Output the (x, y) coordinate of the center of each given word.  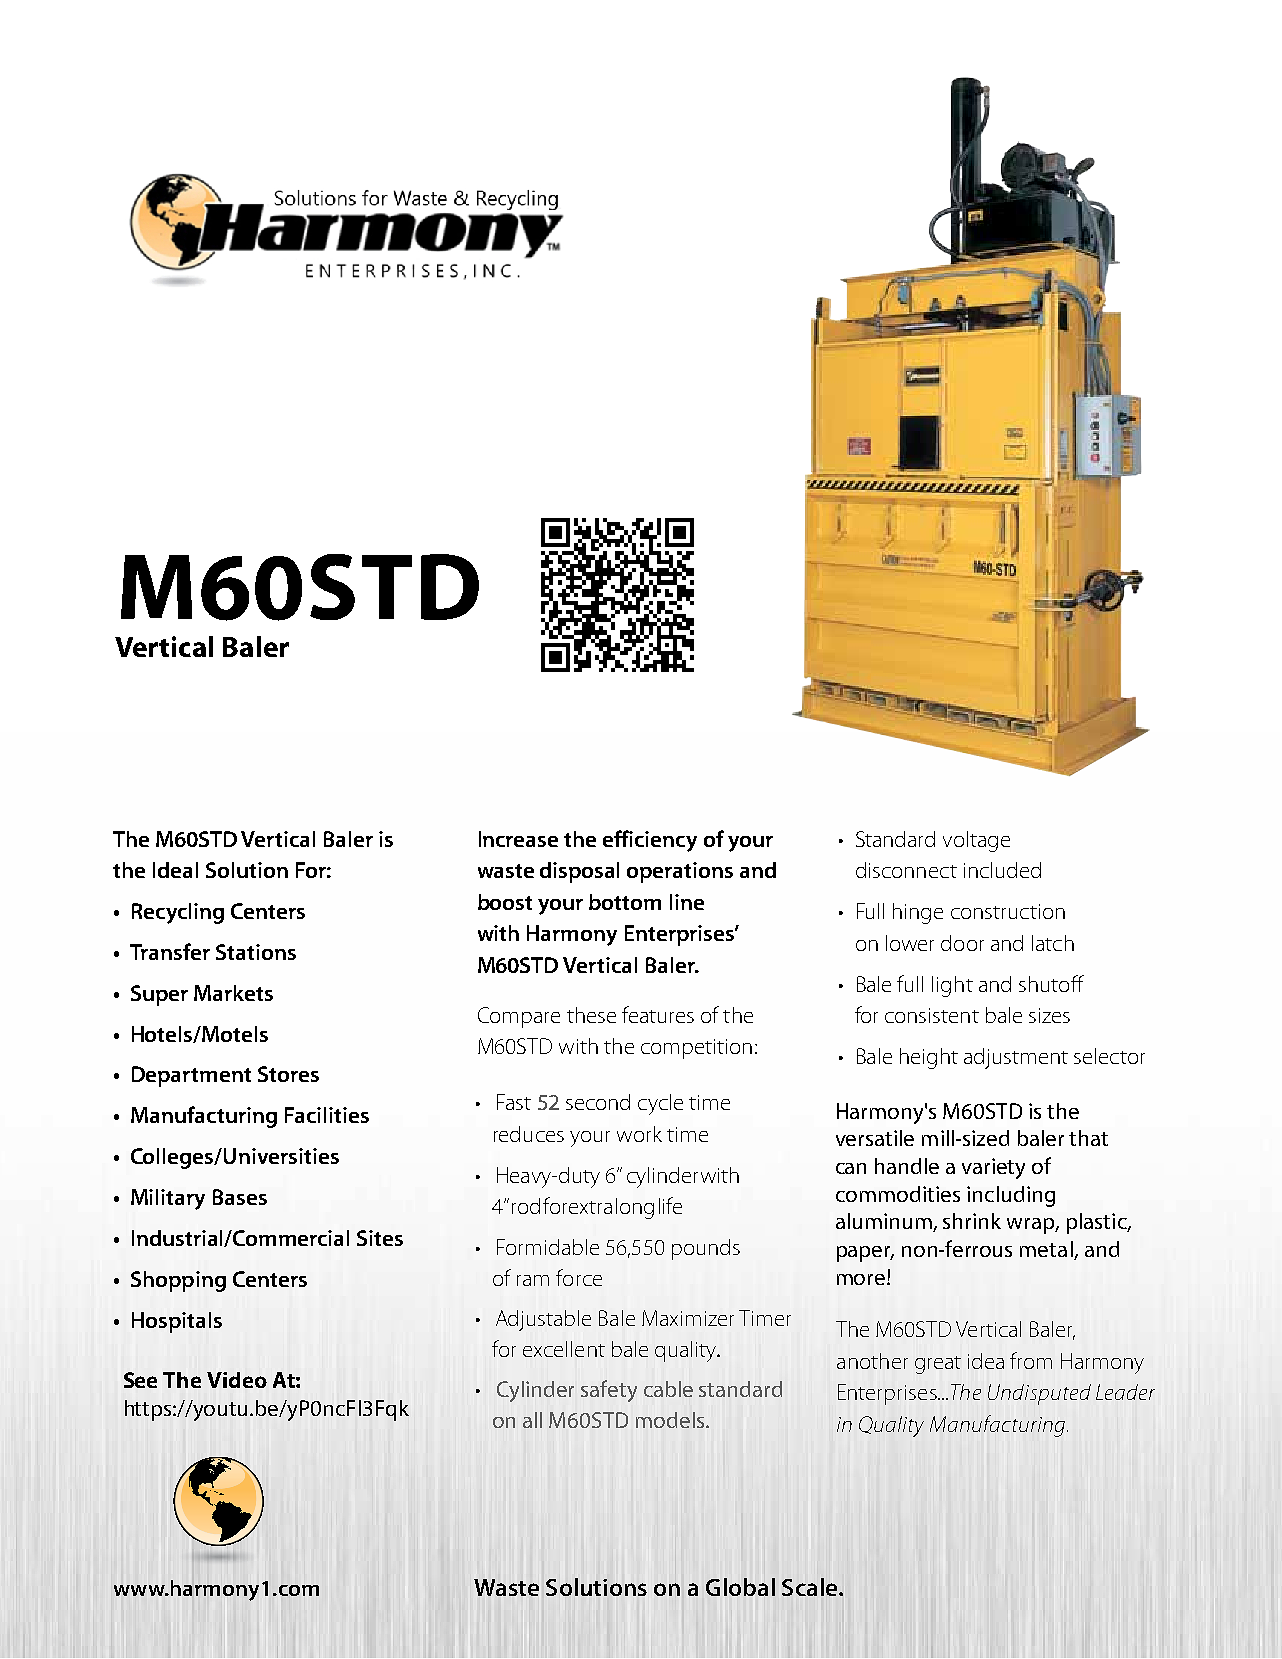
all (532, 1420)
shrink (972, 1221)
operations (680, 872)
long (635, 1208)
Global (740, 1587)
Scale (811, 1587)
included (1002, 870)
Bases (240, 1197)
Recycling (178, 913)
